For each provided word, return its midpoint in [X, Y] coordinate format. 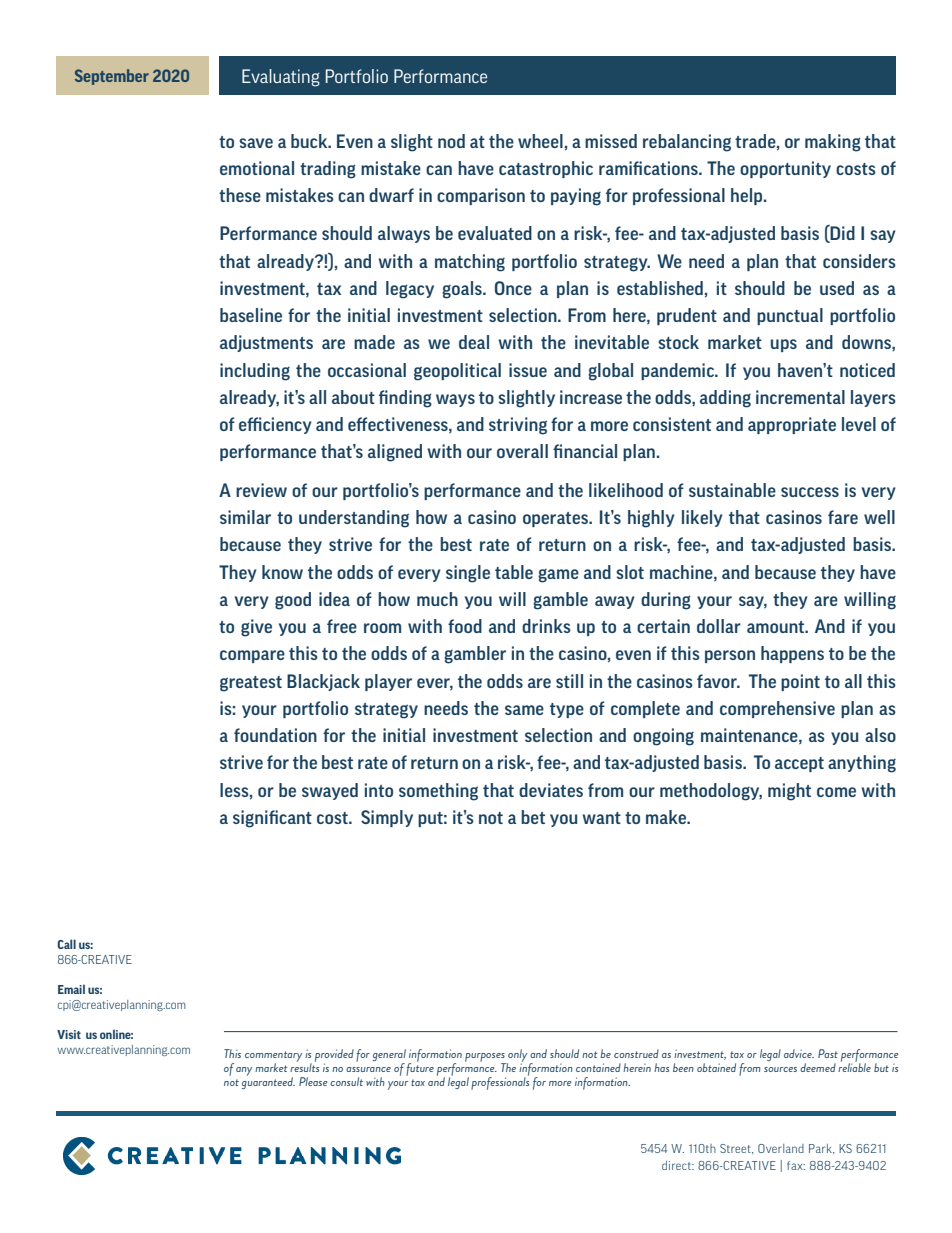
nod [451, 141]
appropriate [792, 425]
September [112, 77]
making [833, 143]
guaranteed [268, 1082]
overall [522, 451]
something [438, 792]
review [261, 490]
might [789, 792]
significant [272, 819]
